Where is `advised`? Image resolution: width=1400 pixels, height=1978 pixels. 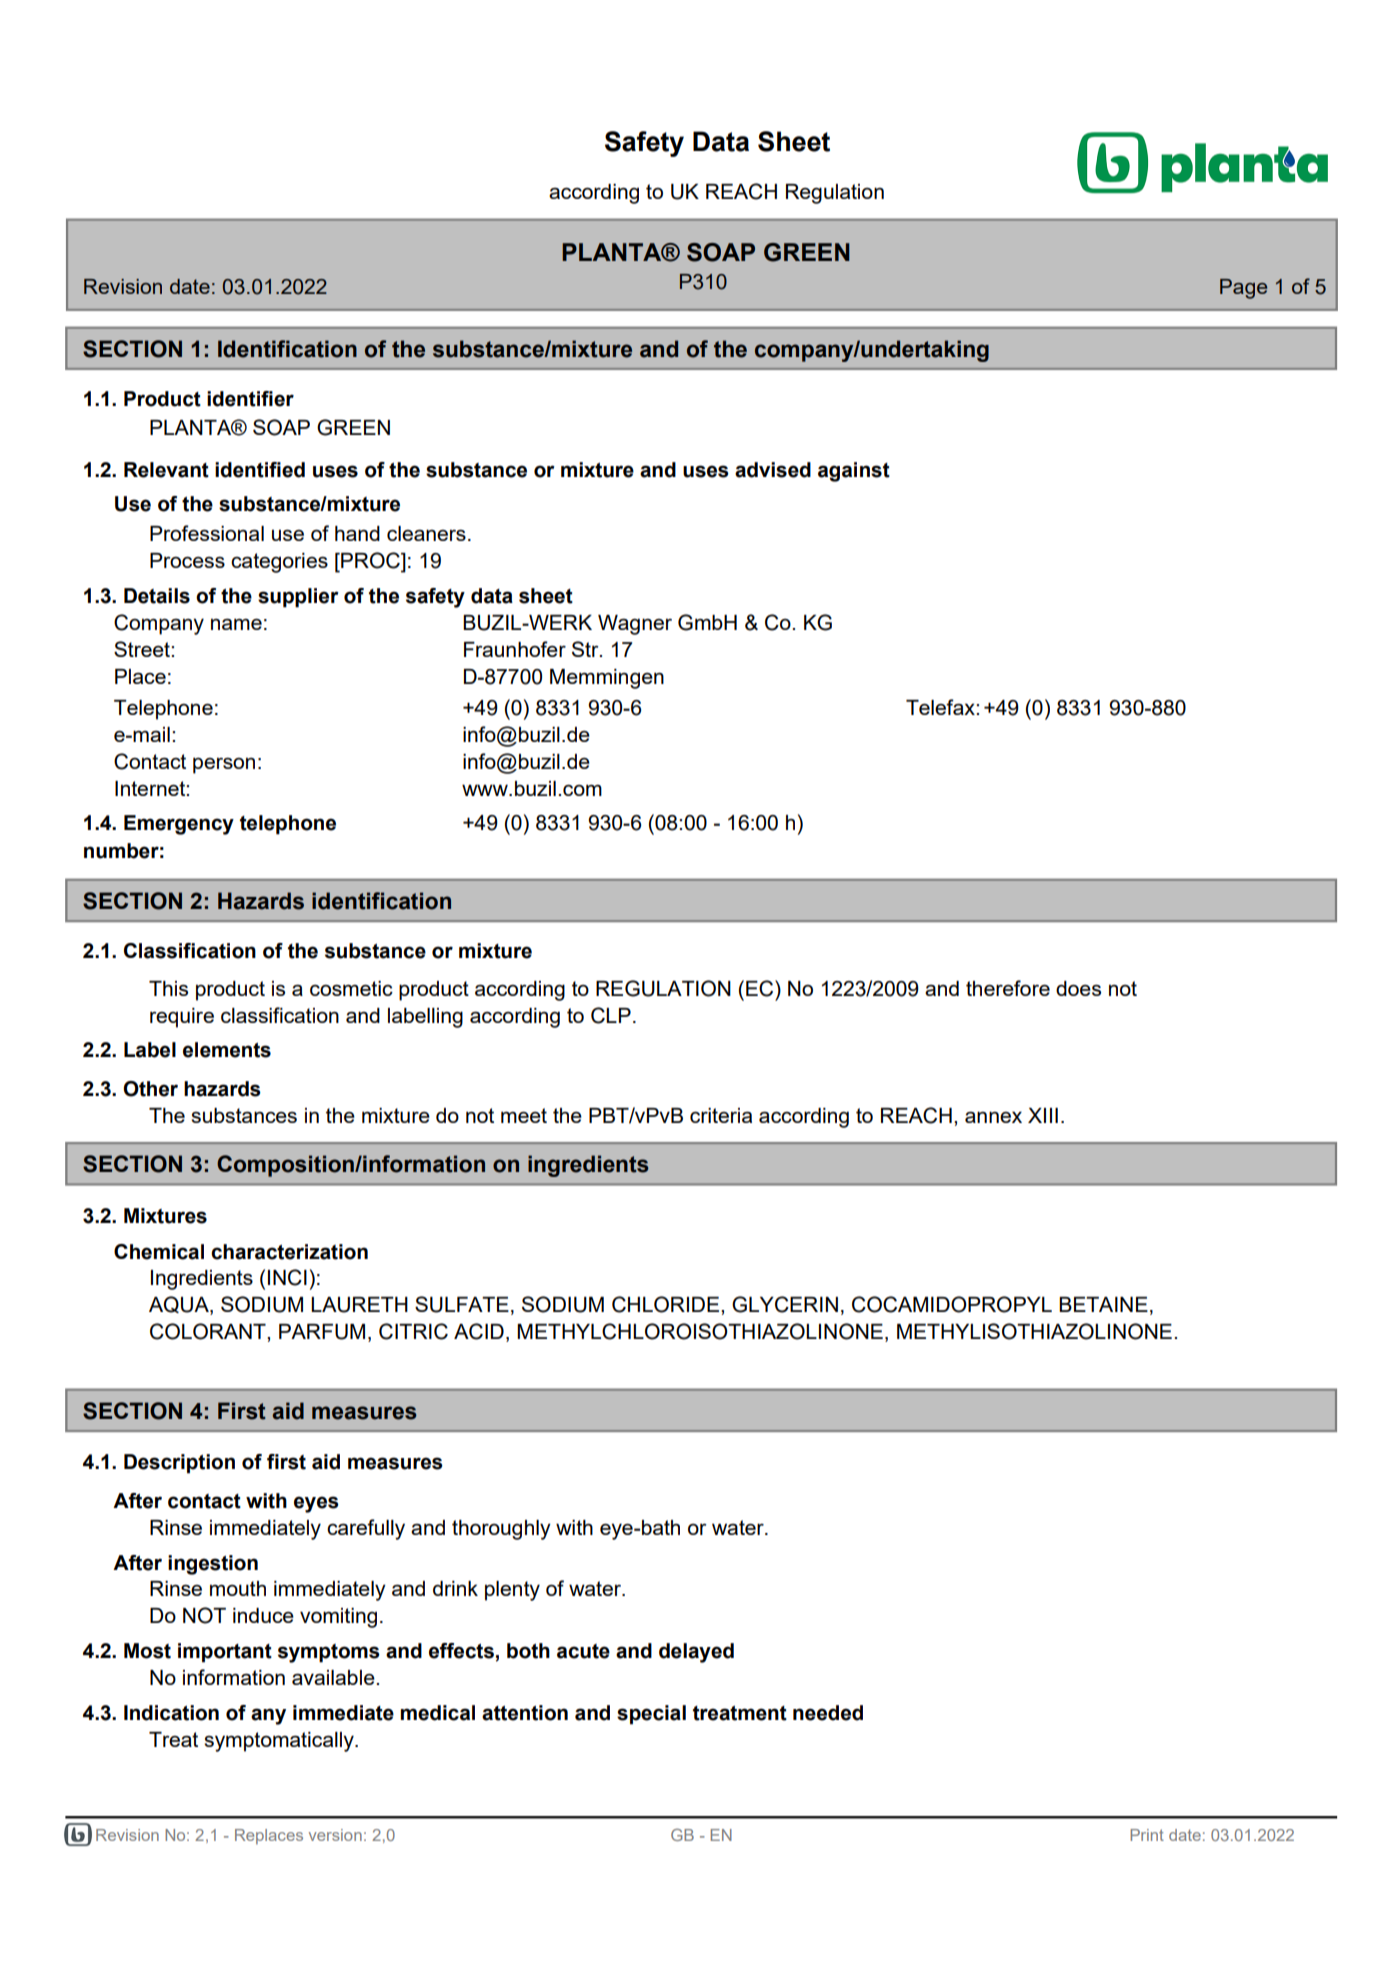
advised is located at coordinates (773, 470).
